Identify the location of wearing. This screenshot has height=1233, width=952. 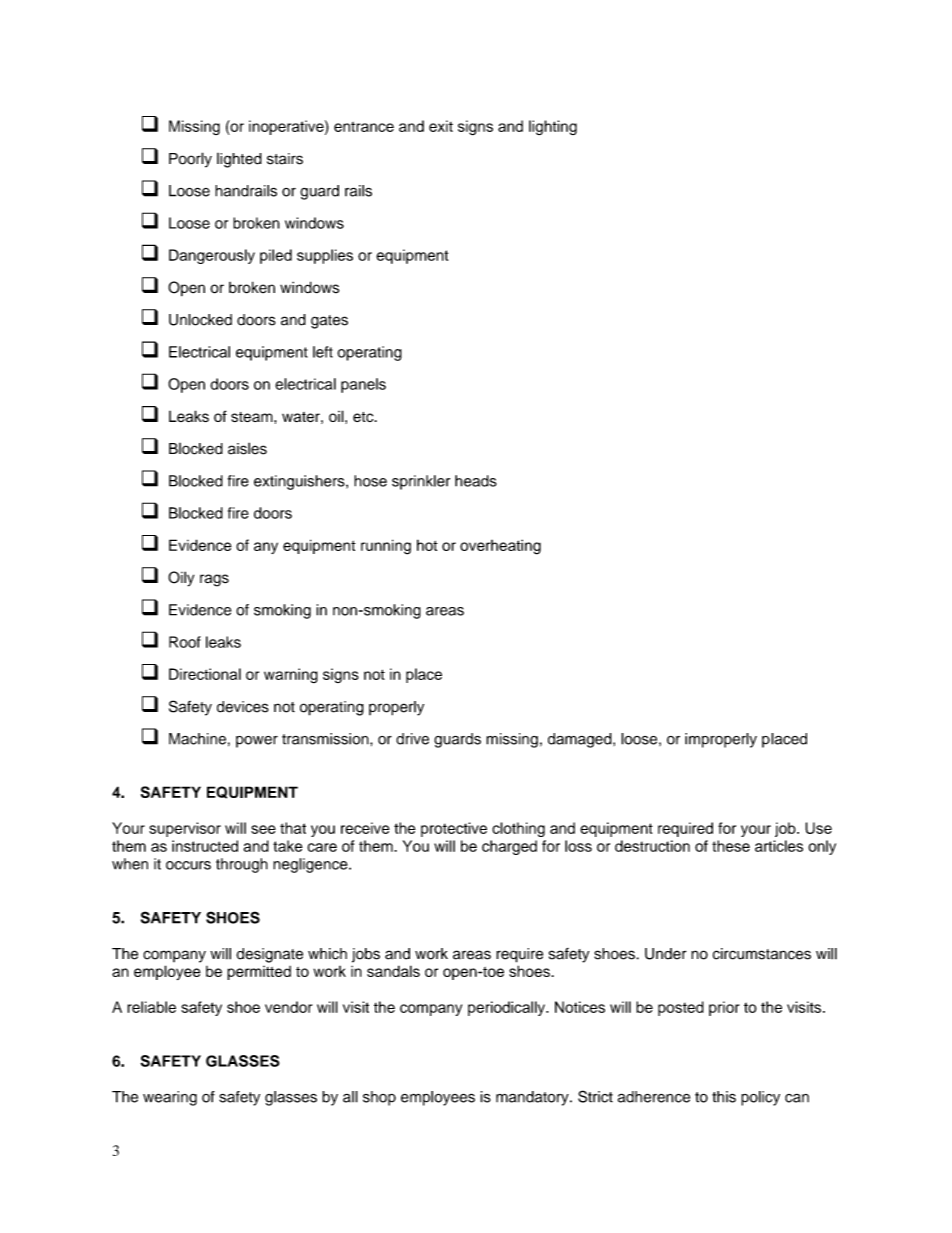
(170, 1098).
